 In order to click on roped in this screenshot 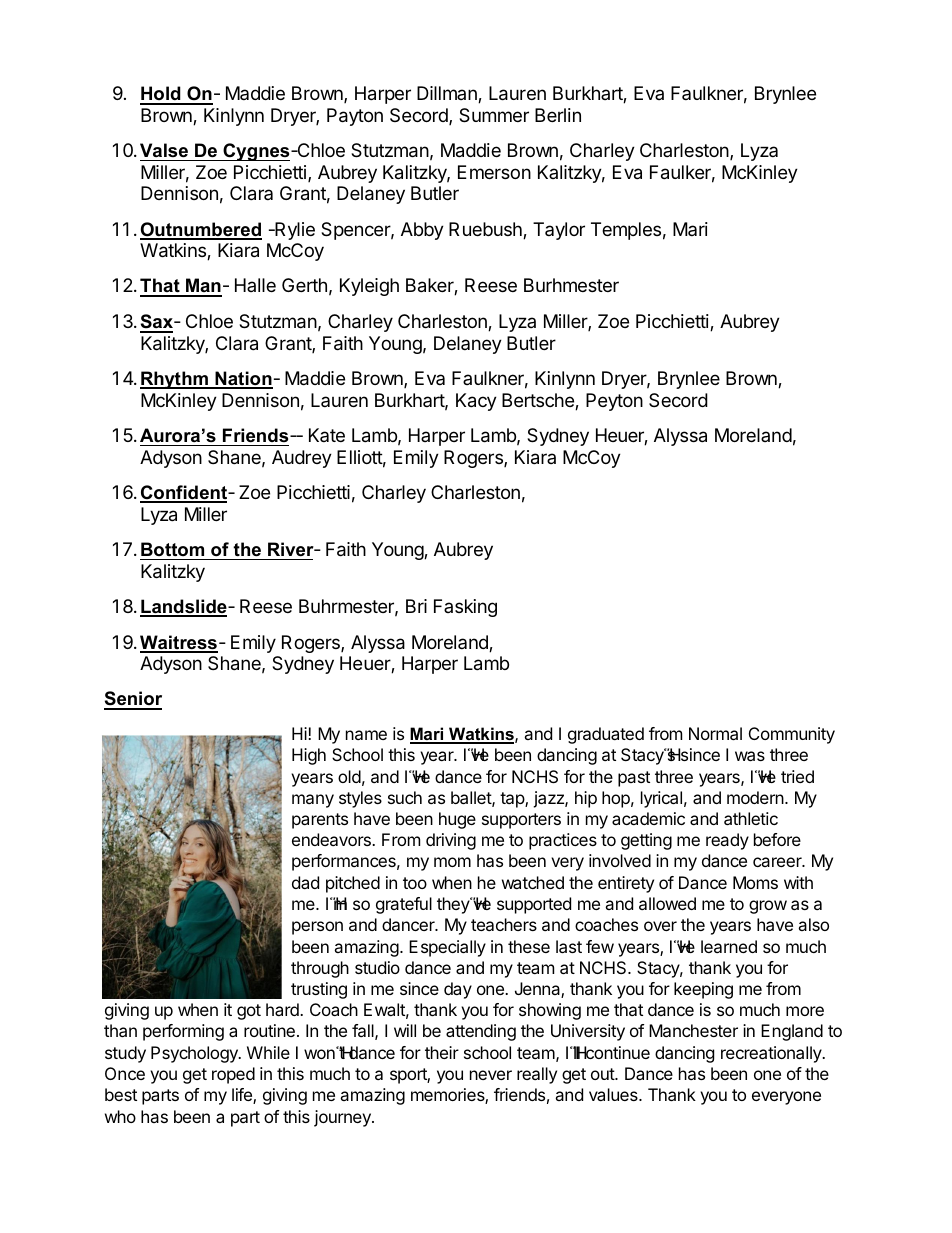, I will do `click(233, 1075)`.
